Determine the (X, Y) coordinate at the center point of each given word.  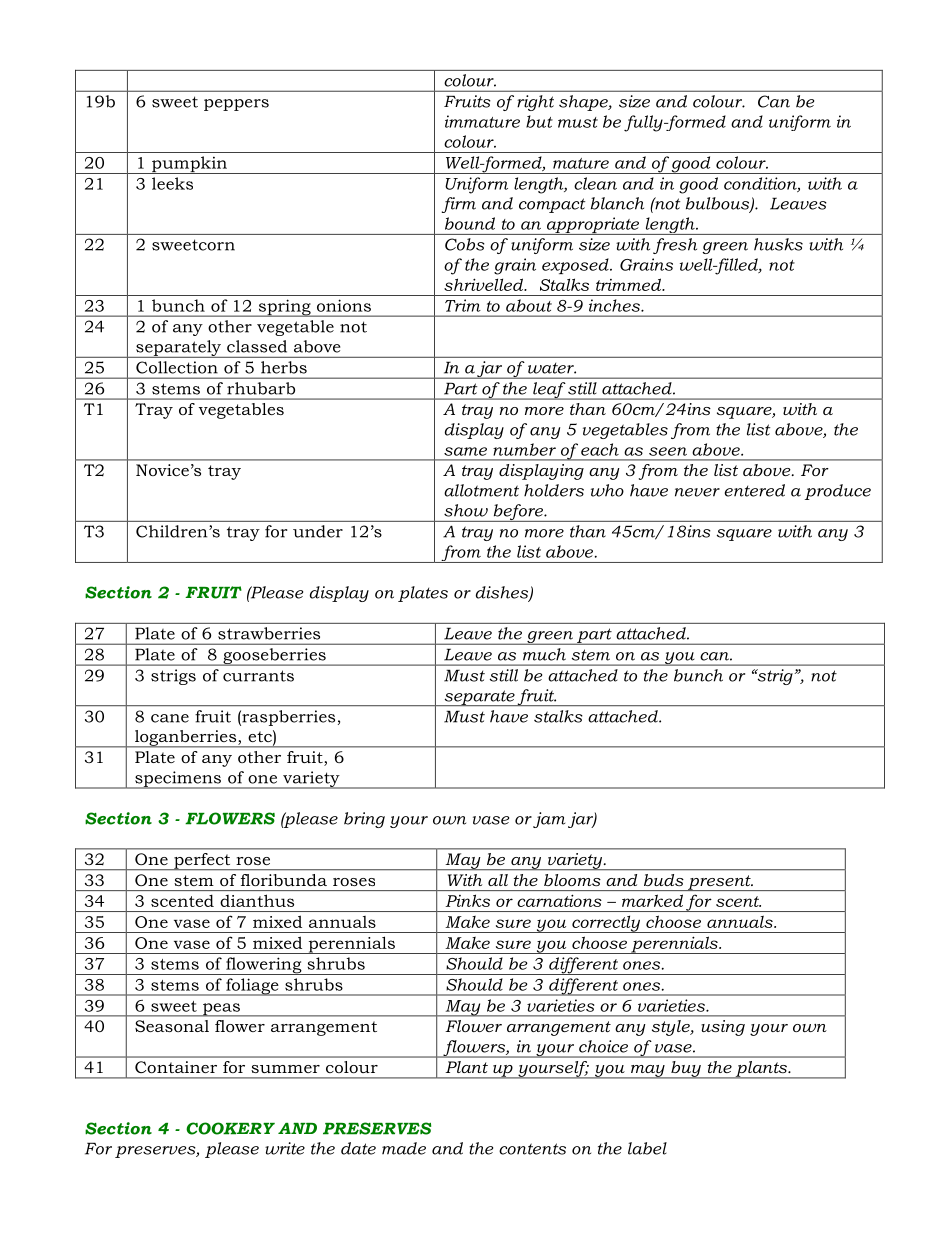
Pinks (468, 901)
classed (257, 346)
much (544, 654)
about (529, 305)
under (318, 531)
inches (615, 305)
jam (549, 820)
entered (754, 490)
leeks (172, 183)
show (466, 510)
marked (652, 900)
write (285, 1148)
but (539, 121)
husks (778, 244)
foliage (252, 987)
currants (258, 676)
